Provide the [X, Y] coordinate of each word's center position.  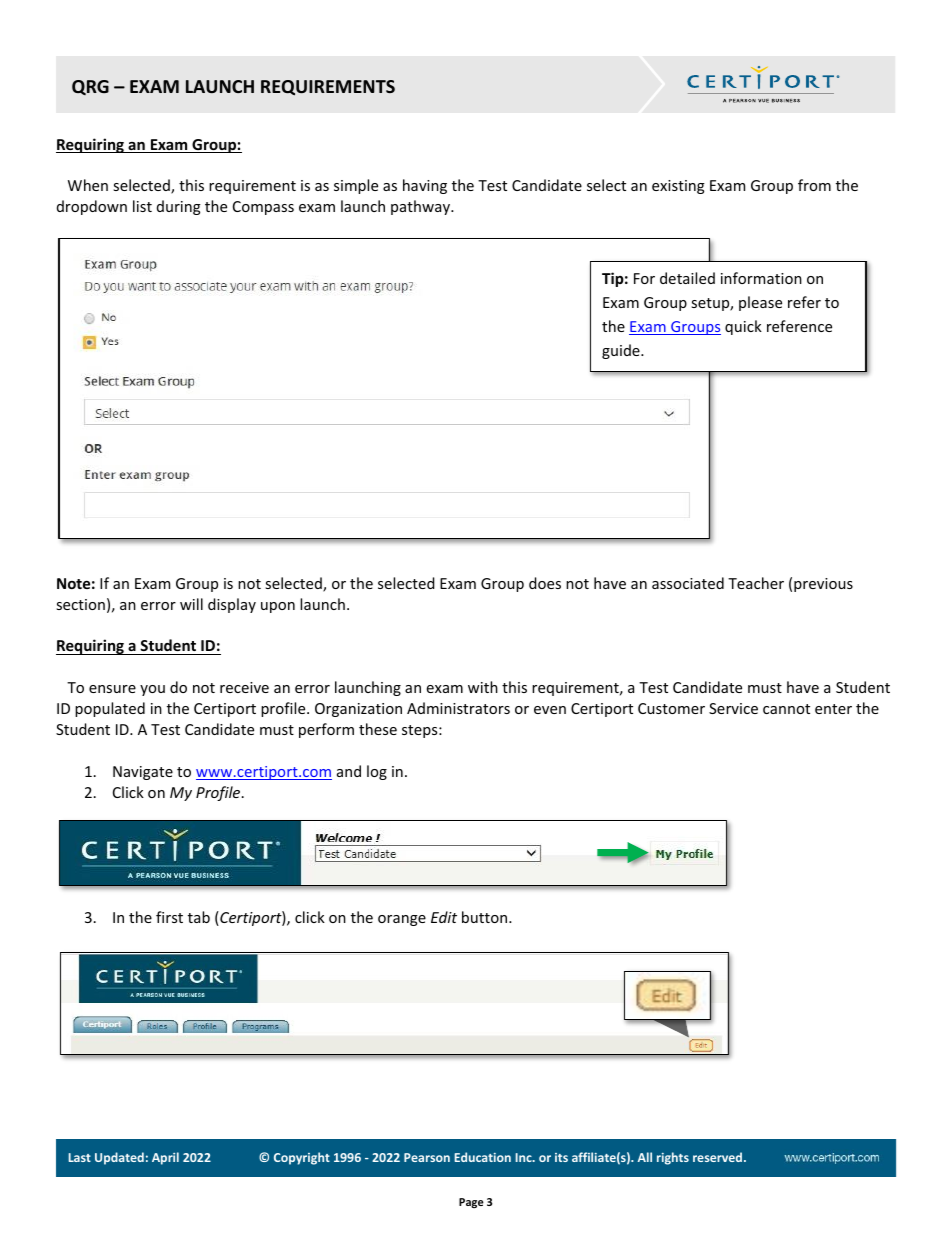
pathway [421, 207]
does [545, 583]
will [191, 604]
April [165, 1158]
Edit [444, 917]
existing [678, 187]
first [169, 917]
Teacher [756, 583]
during [179, 207]
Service [733, 708]
